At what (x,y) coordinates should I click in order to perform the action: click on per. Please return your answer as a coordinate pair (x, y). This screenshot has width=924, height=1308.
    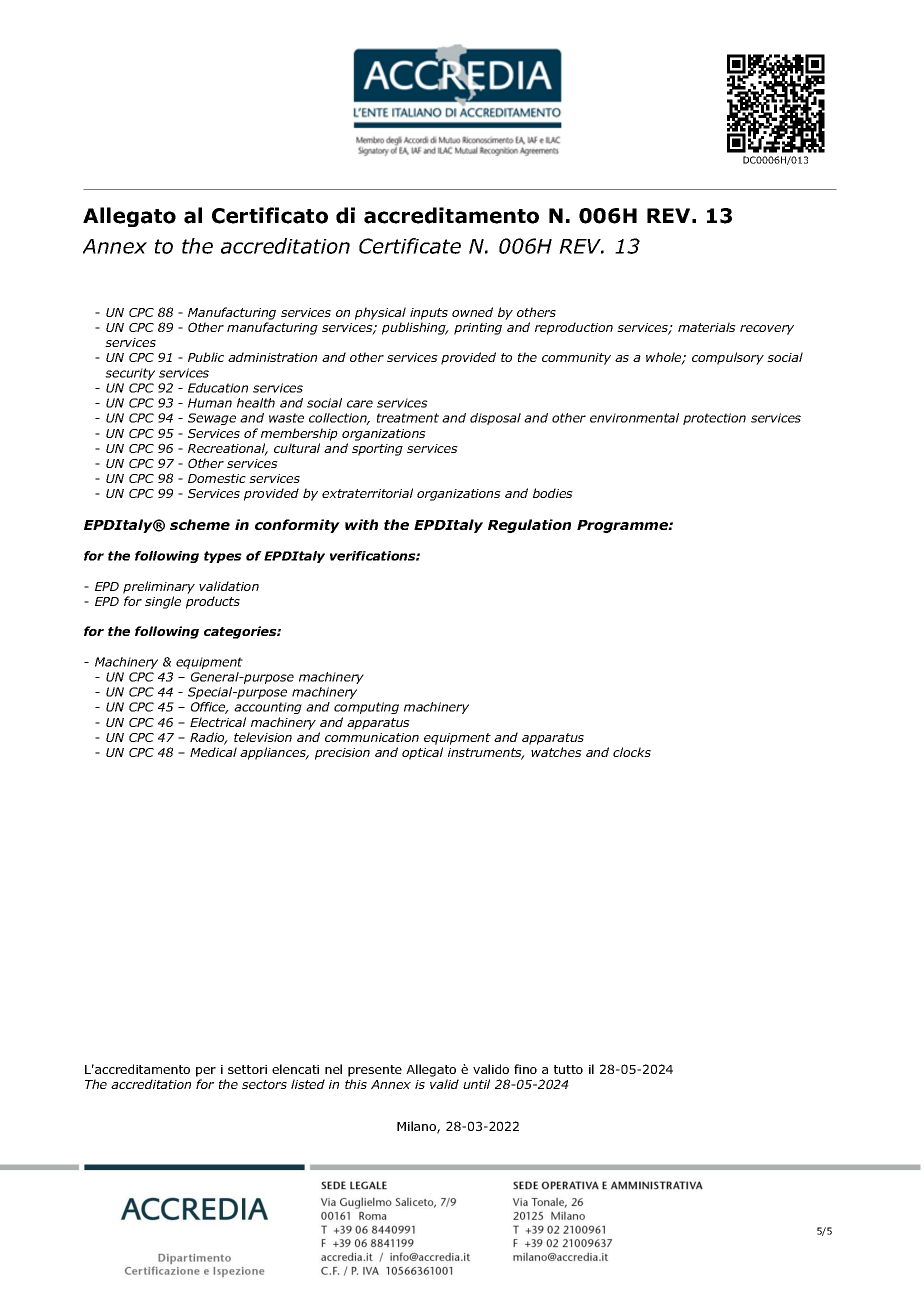
    Looking at the image, I should click on (206, 1072).
